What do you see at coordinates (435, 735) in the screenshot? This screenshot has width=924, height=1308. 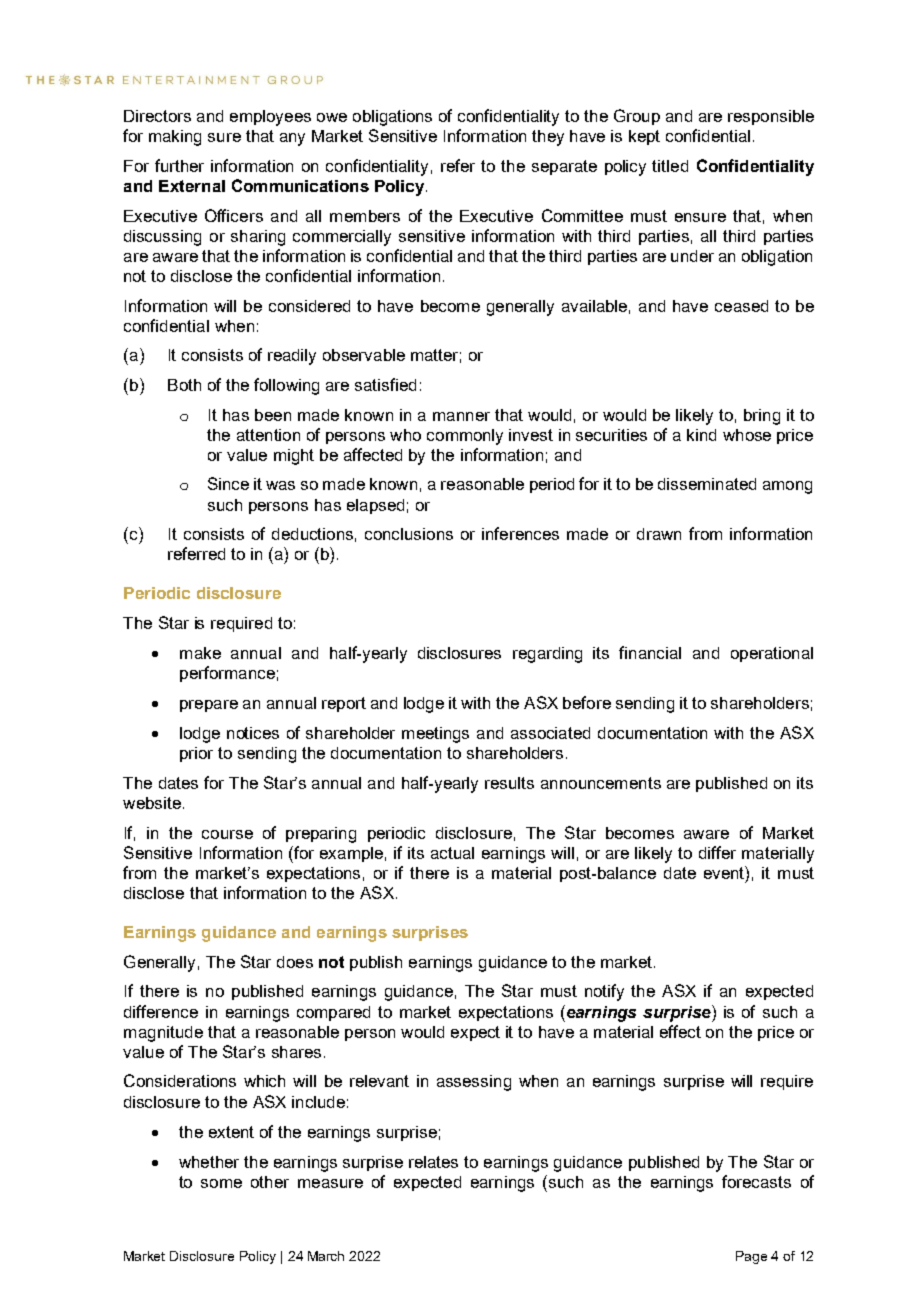 I see `meetings` at bounding box center [435, 735].
